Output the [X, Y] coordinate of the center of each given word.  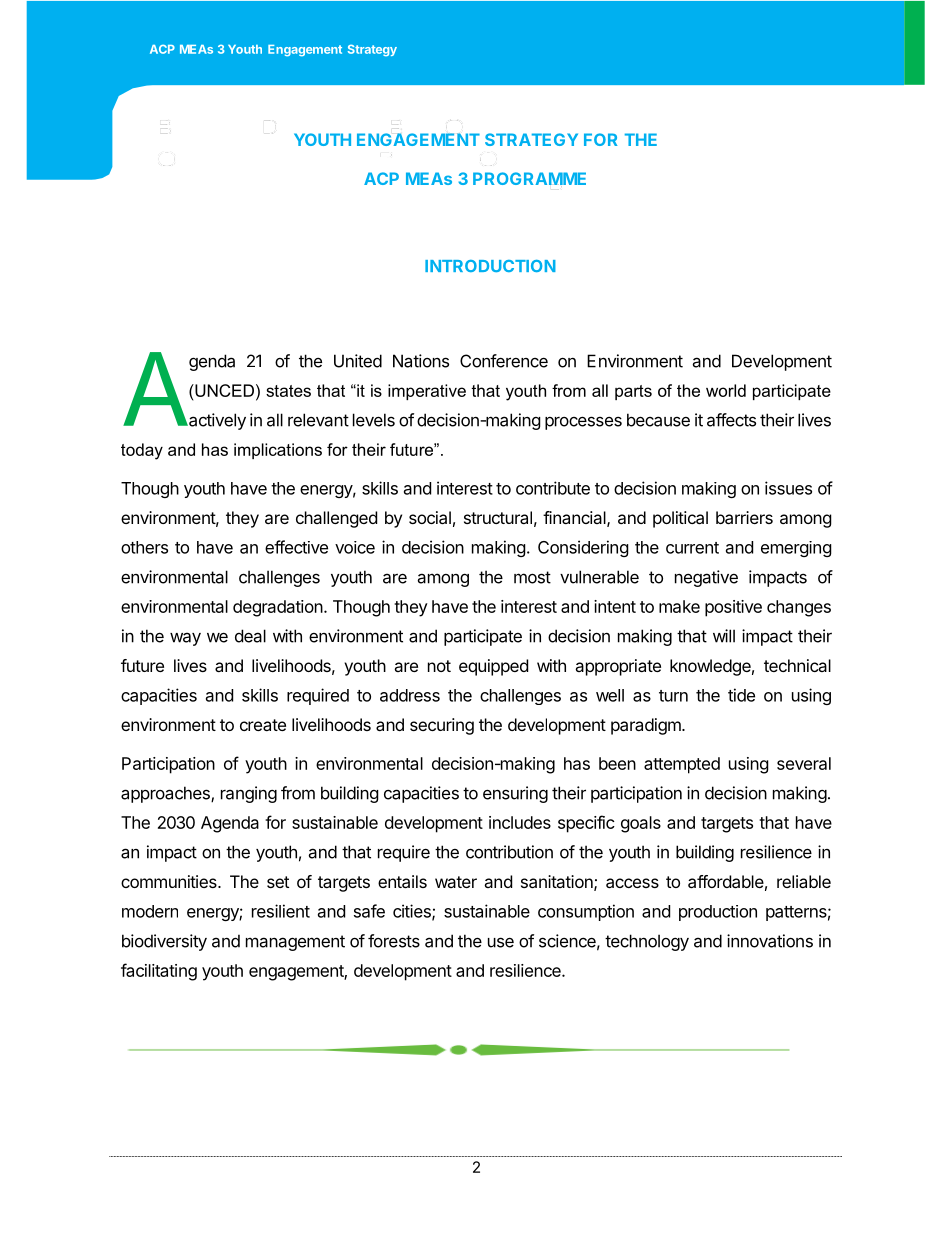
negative [706, 578]
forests [394, 941]
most [532, 577]
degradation [278, 608]
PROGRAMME [529, 178]
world [726, 390]
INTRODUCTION [490, 266]
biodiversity [164, 942]
